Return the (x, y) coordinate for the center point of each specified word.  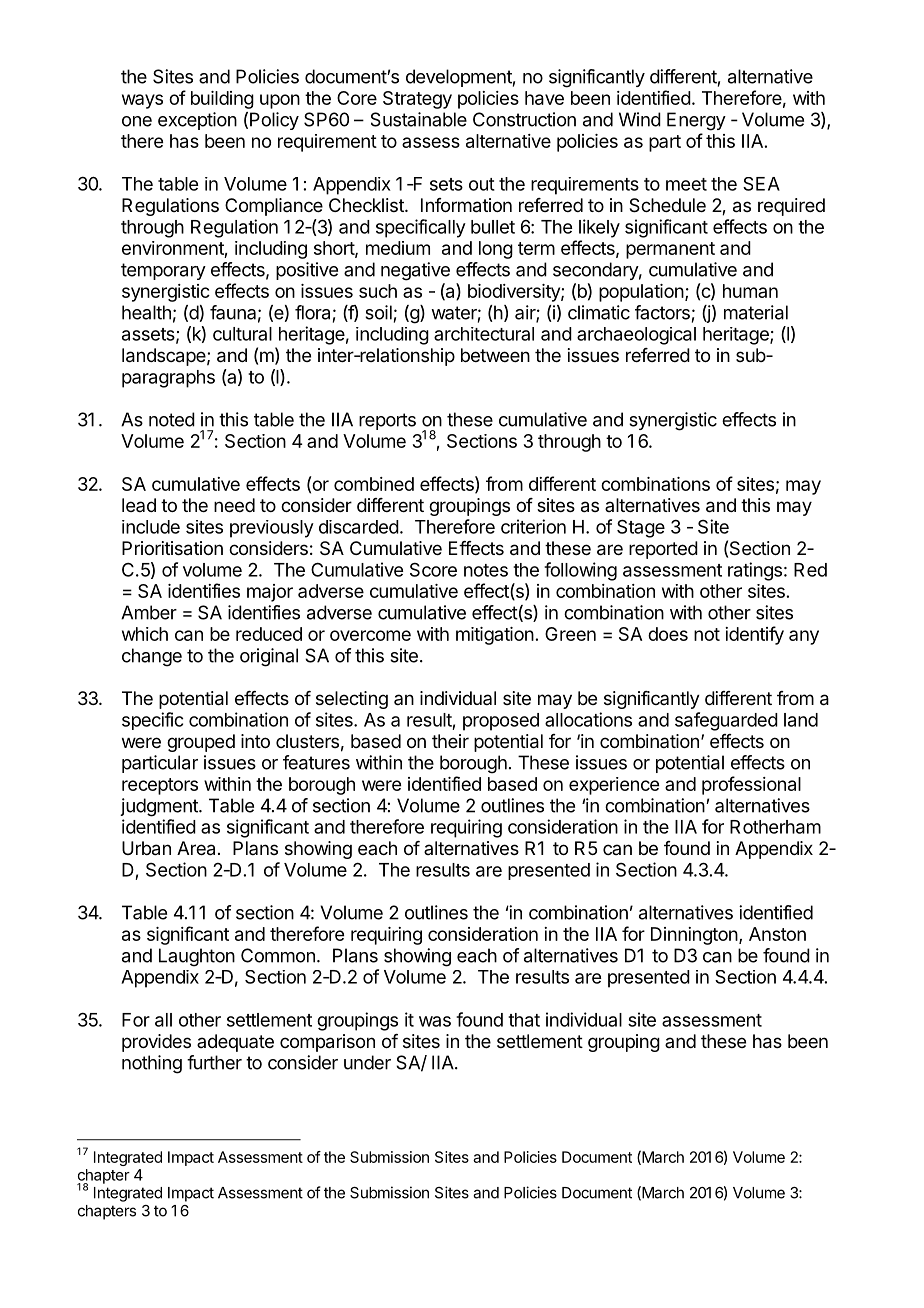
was (435, 1021)
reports (387, 421)
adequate (235, 1043)
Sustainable (419, 119)
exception (197, 121)
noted (172, 419)
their (450, 741)
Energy (696, 121)
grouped (201, 743)
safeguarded (726, 721)
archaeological (636, 336)
